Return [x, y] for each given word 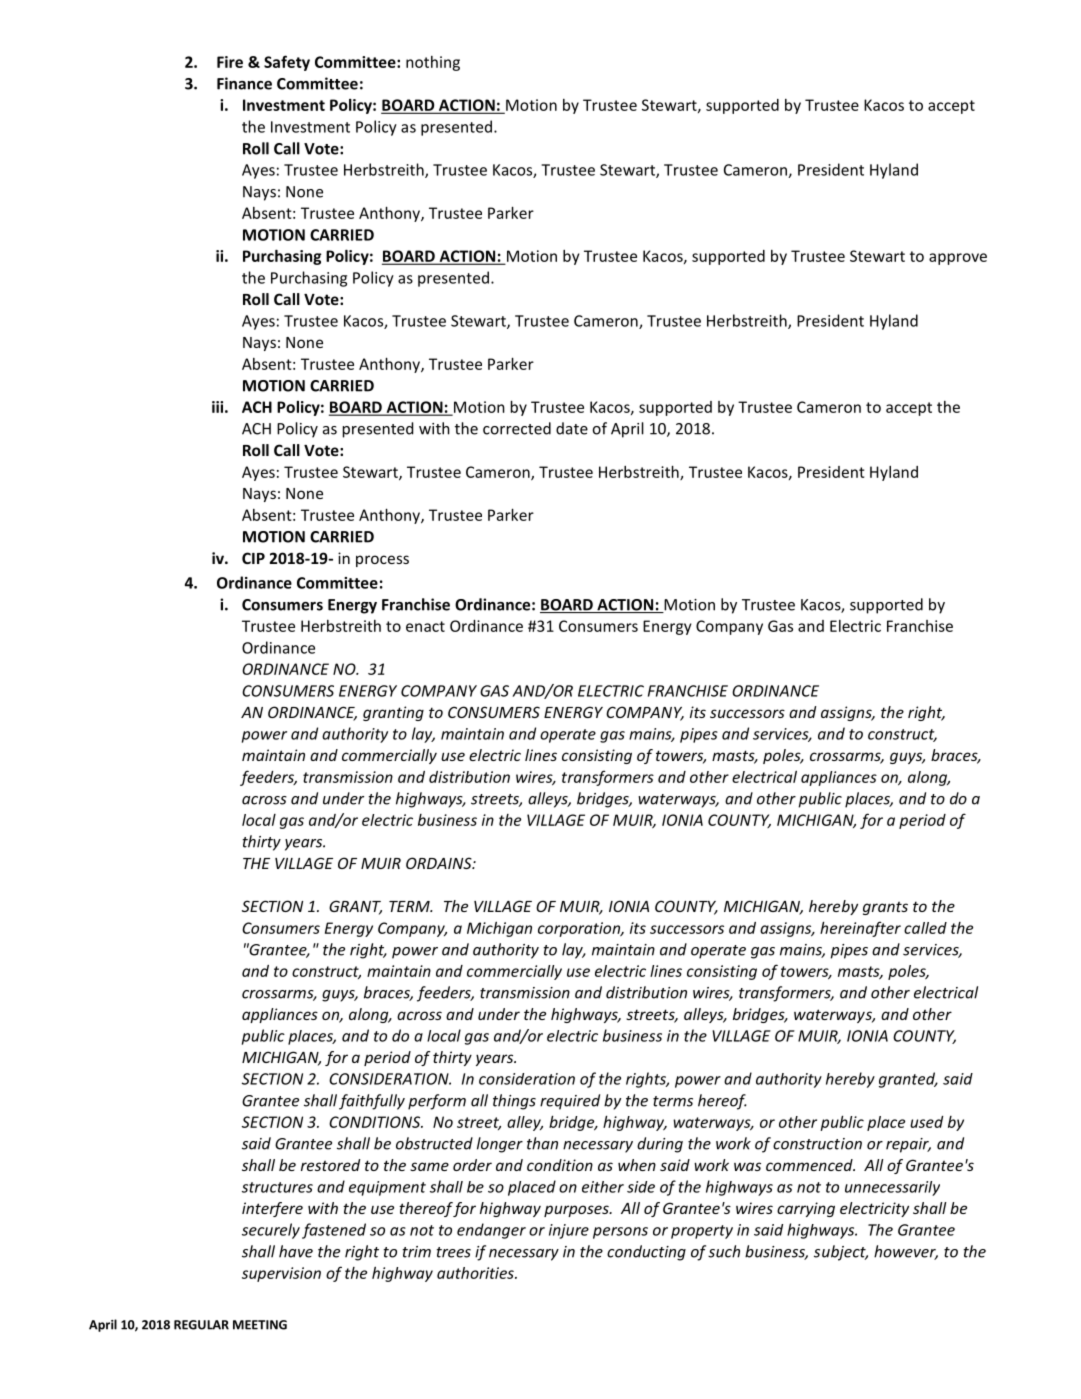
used [926, 1122]
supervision [281, 1274]
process [382, 561]
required [570, 1102]
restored [330, 1165]
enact [425, 626]
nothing [433, 63]
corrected [517, 428]
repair [908, 1145]
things [514, 1102]
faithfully [372, 1102]
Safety [287, 63]
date [572, 428]
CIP [253, 558]
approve [958, 259]
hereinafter [860, 929]
